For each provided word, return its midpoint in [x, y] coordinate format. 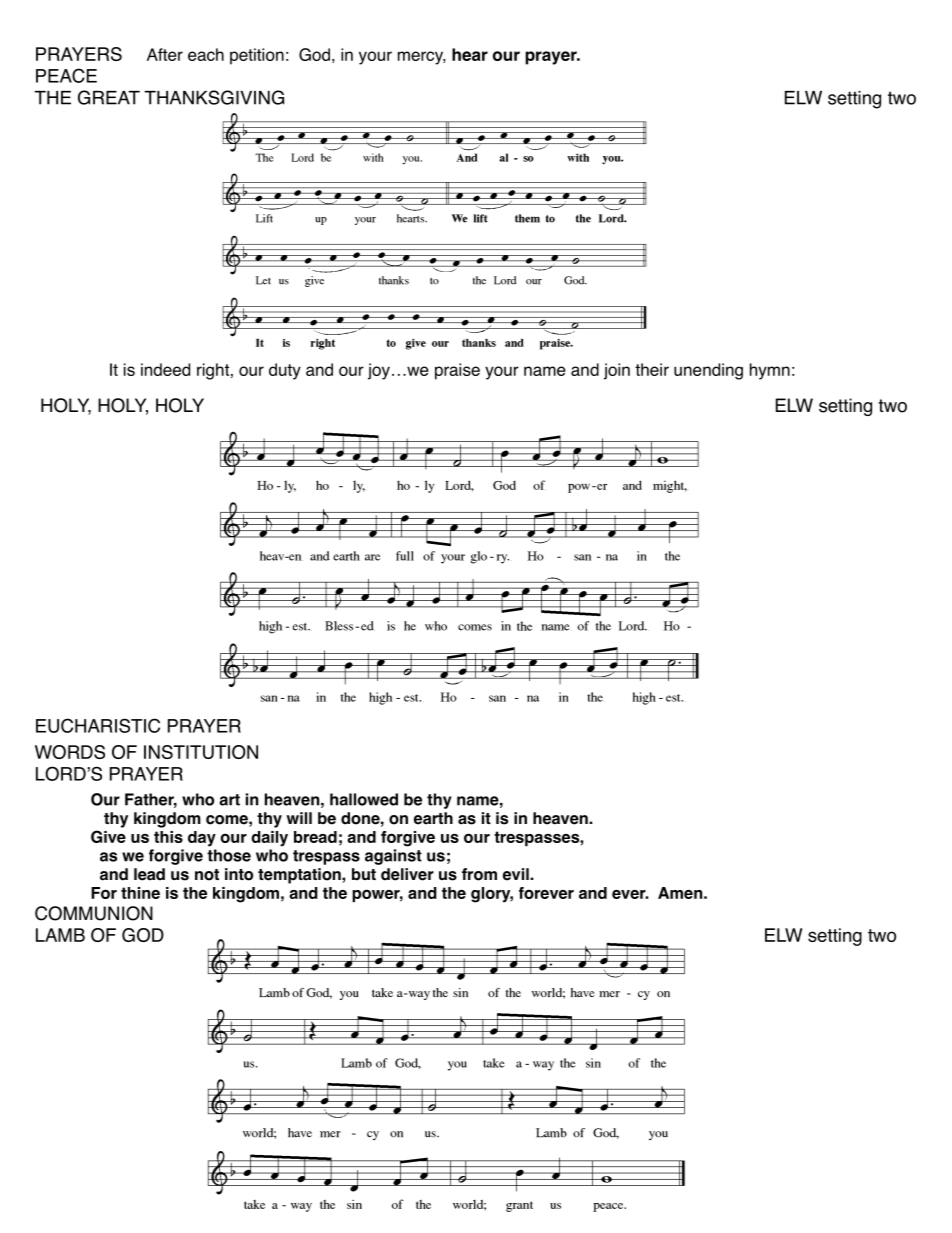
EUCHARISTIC [98, 725]
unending [708, 371]
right [213, 371]
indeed [165, 369]
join [617, 371]
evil [517, 874]
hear [470, 54]
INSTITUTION [201, 752]
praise [457, 371]
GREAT [109, 97]
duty [285, 371]
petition [257, 56]
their [652, 369]
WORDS [70, 752]
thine [140, 893]
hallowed [364, 799]
